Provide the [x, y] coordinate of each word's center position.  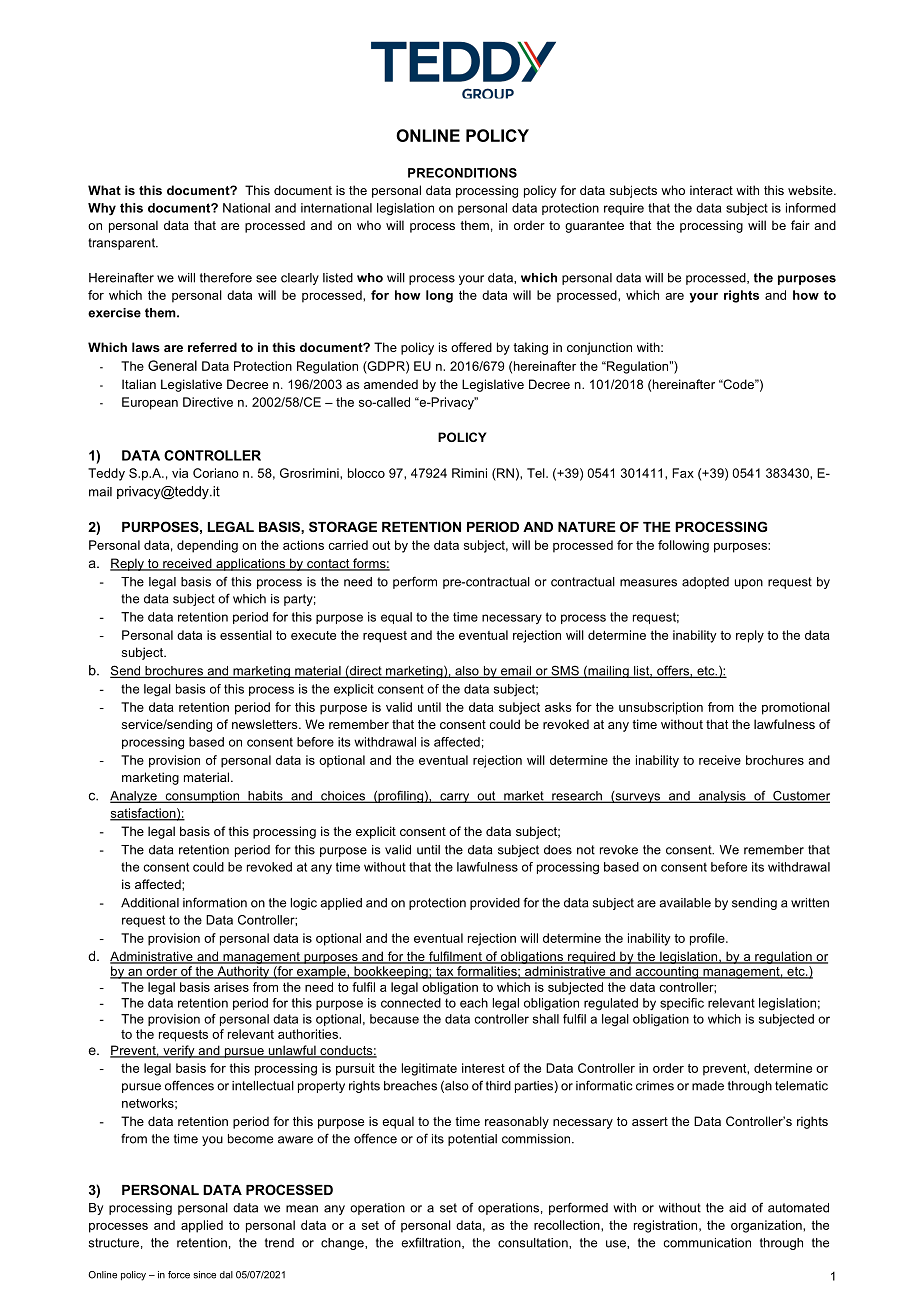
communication [707, 1243]
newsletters [266, 724]
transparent [122, 244]
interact [711, 190]
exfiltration [432, 1243]
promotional [796, 708]
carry [455, 798]
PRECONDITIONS [462, 173]
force [179, 1275]
